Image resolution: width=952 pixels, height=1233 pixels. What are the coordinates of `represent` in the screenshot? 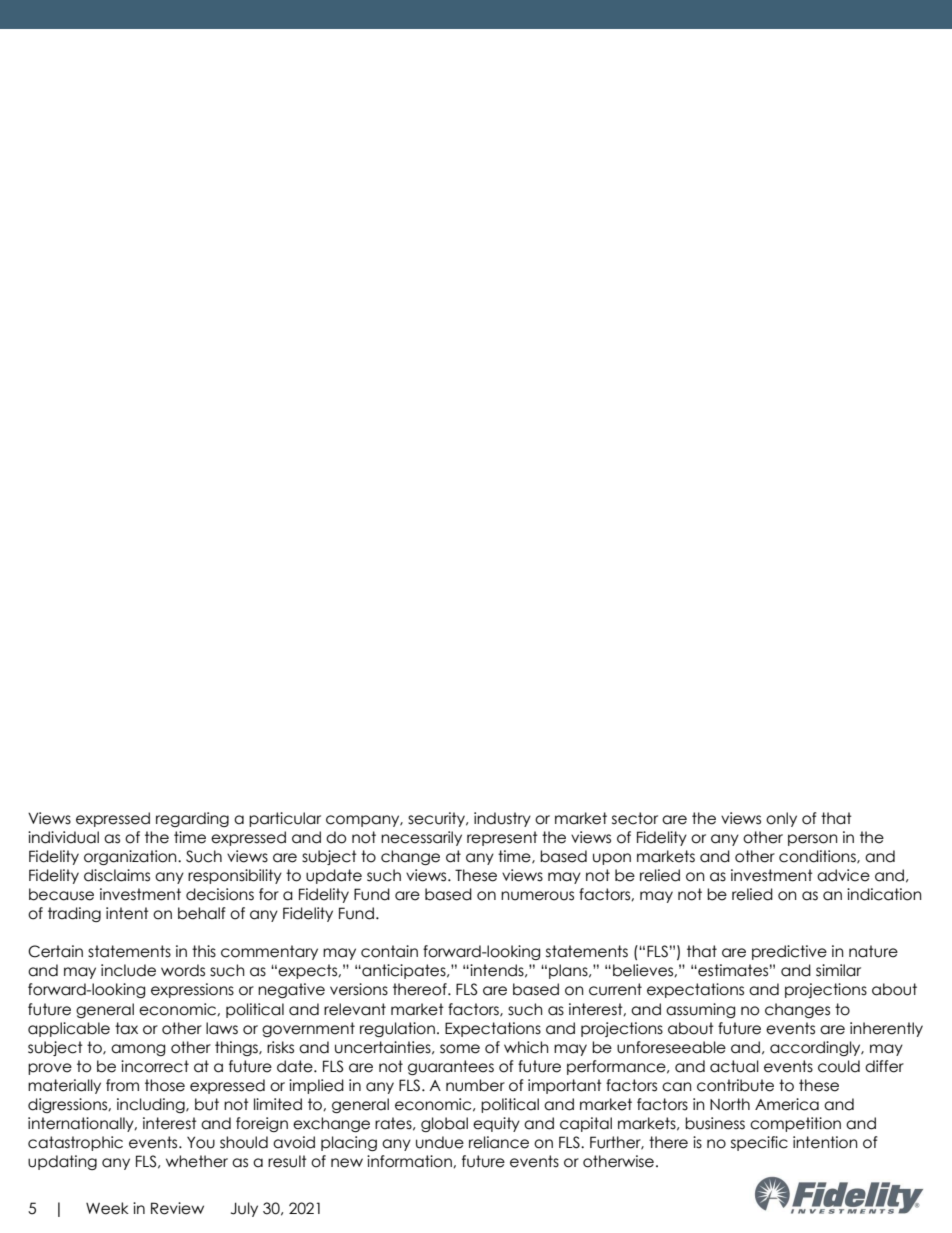 It's located at (502, 838).
